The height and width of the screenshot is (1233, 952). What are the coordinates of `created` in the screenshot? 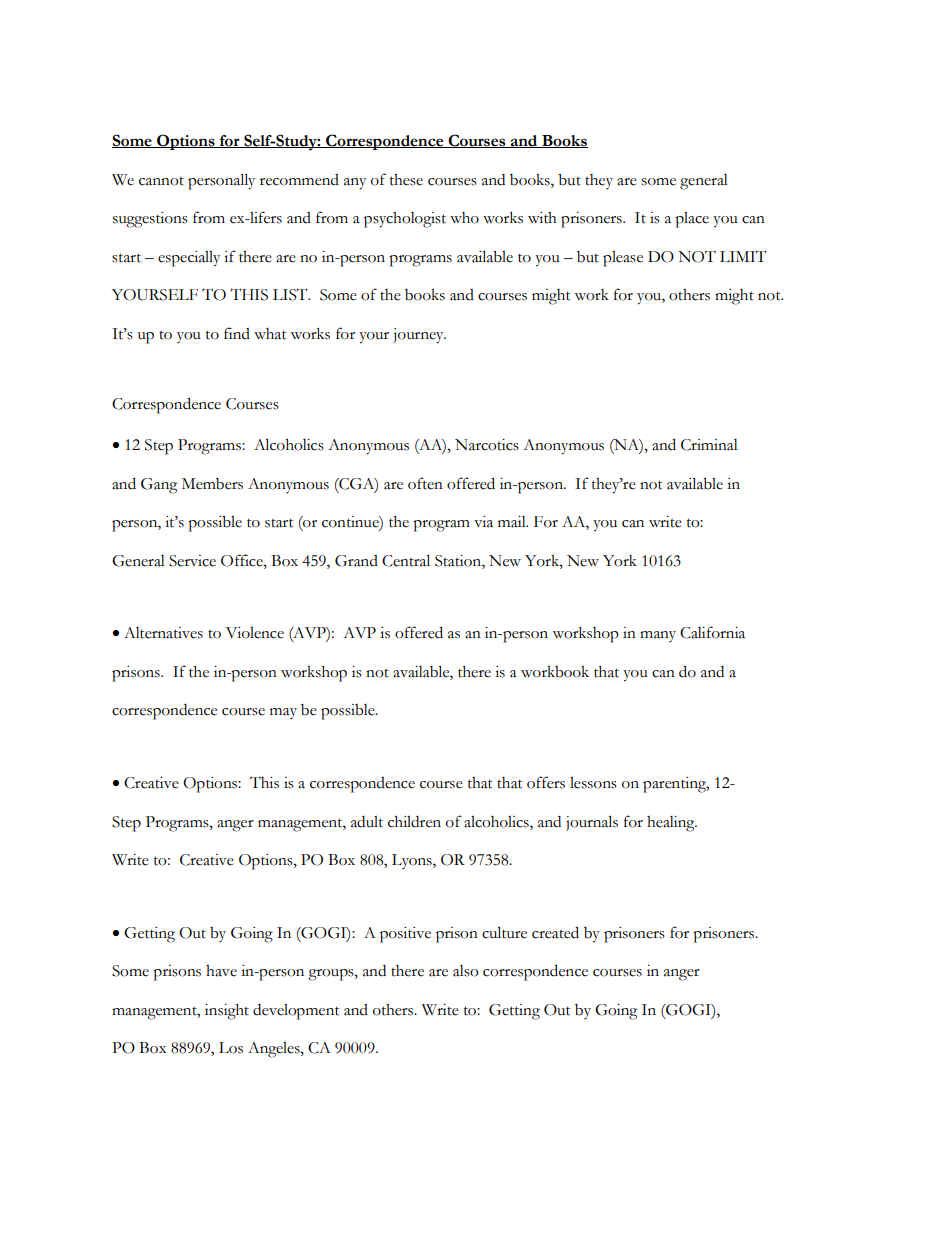 It's located at (555, 932).
